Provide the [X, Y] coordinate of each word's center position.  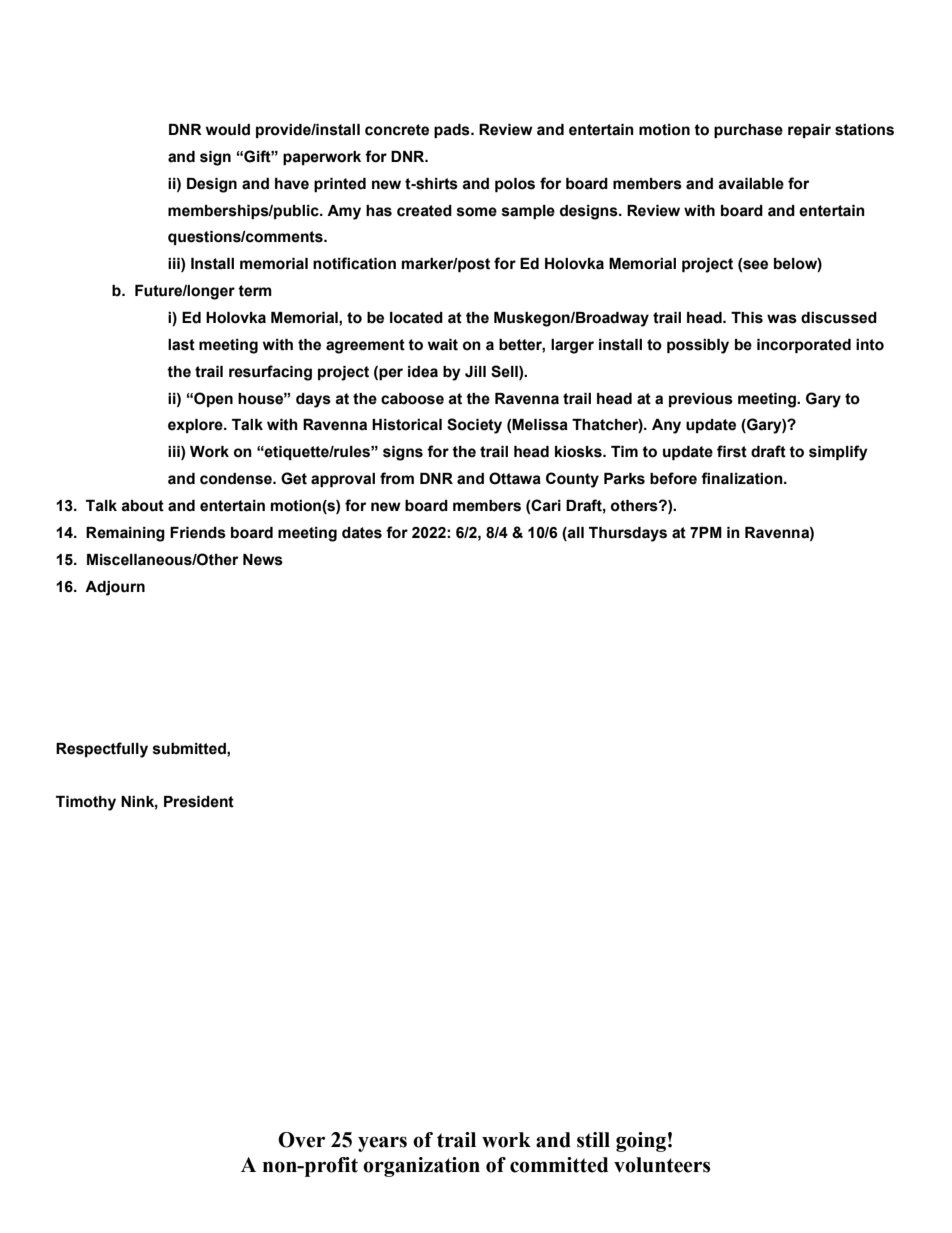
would [228, 130]
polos [515, 185]
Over [301, 1140]
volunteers [662, 1165]
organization [421, 1167]
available [751, 184]
